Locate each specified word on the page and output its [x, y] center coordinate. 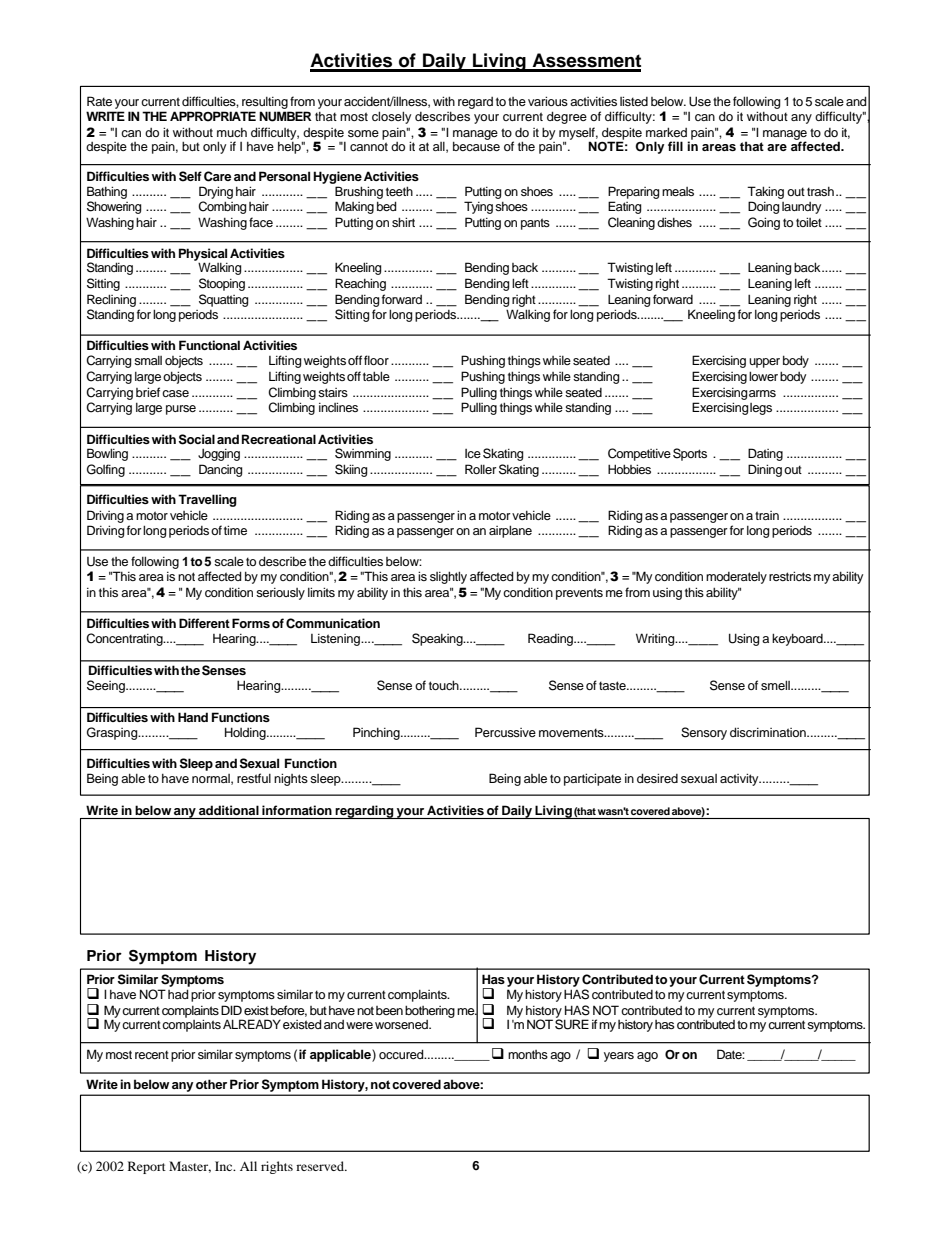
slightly [448, 577]
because [476, 145]
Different [204, 623]
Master [190, 1167]
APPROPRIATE [213, 116]
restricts [790, 576]
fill [675, 146]
